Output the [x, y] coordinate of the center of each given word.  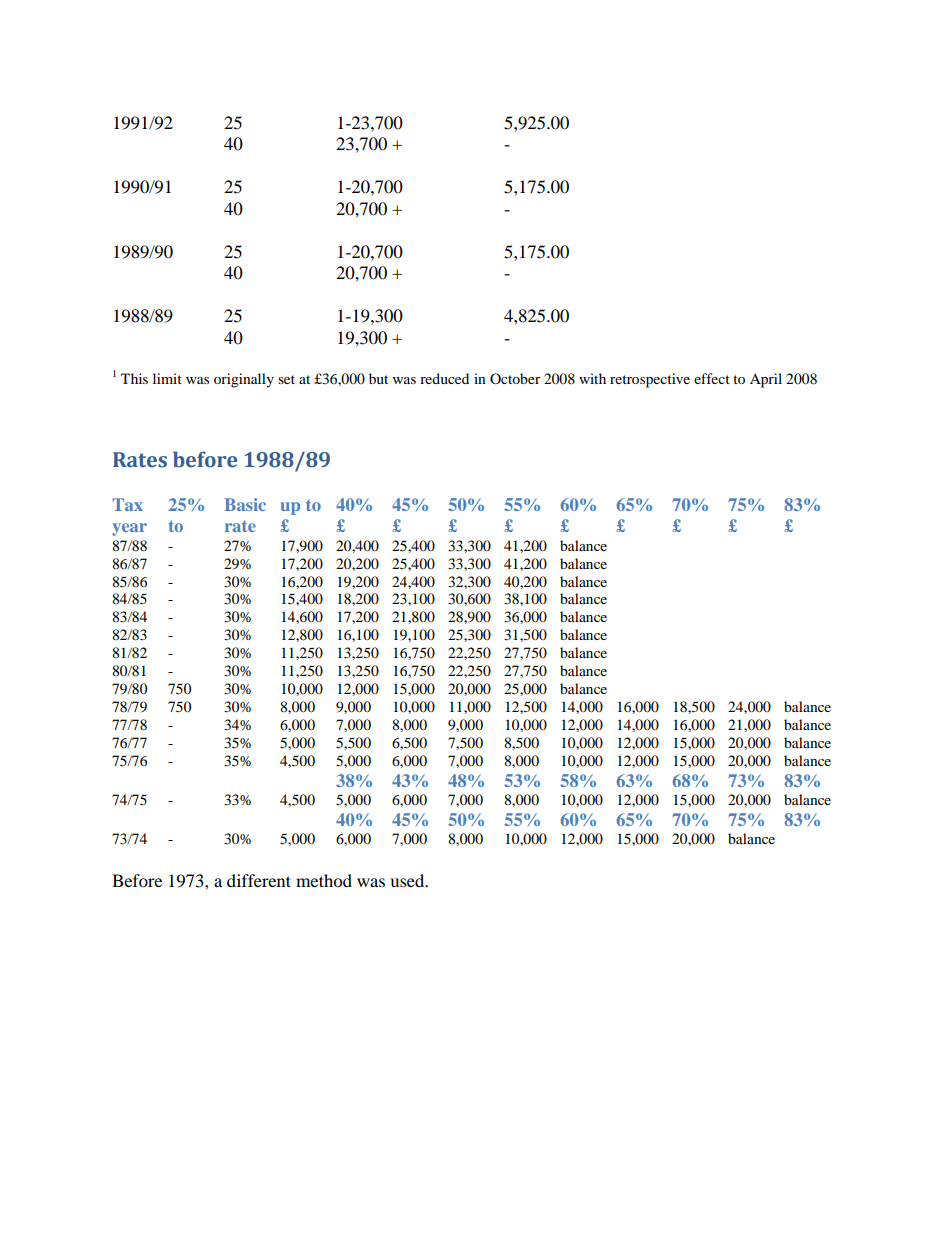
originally [244, 380]
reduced [444, 378]
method [324, 880]
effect [712, 378]
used [408, 880]
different [259, 880]
